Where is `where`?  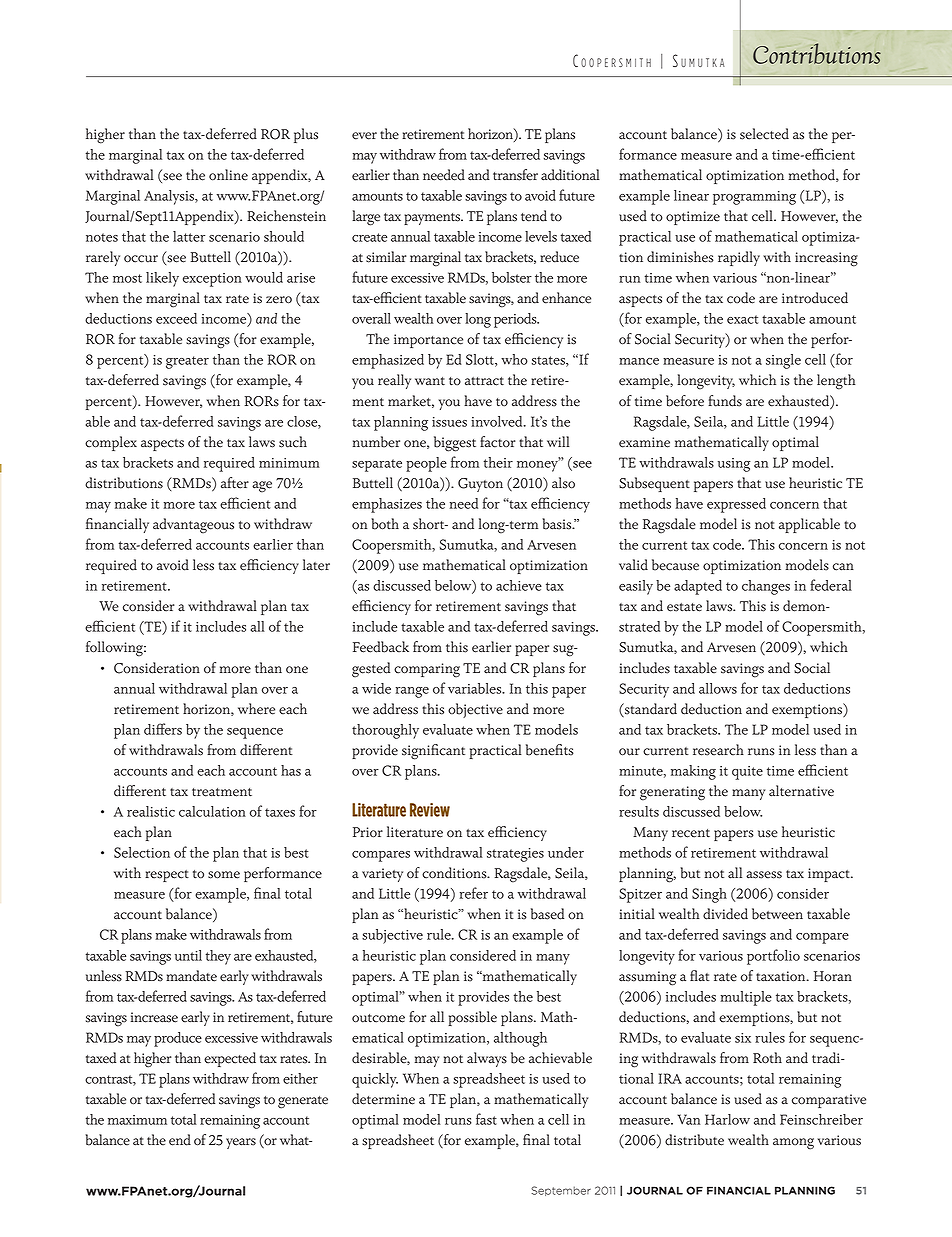 where is located at coordinates (256, 709).
